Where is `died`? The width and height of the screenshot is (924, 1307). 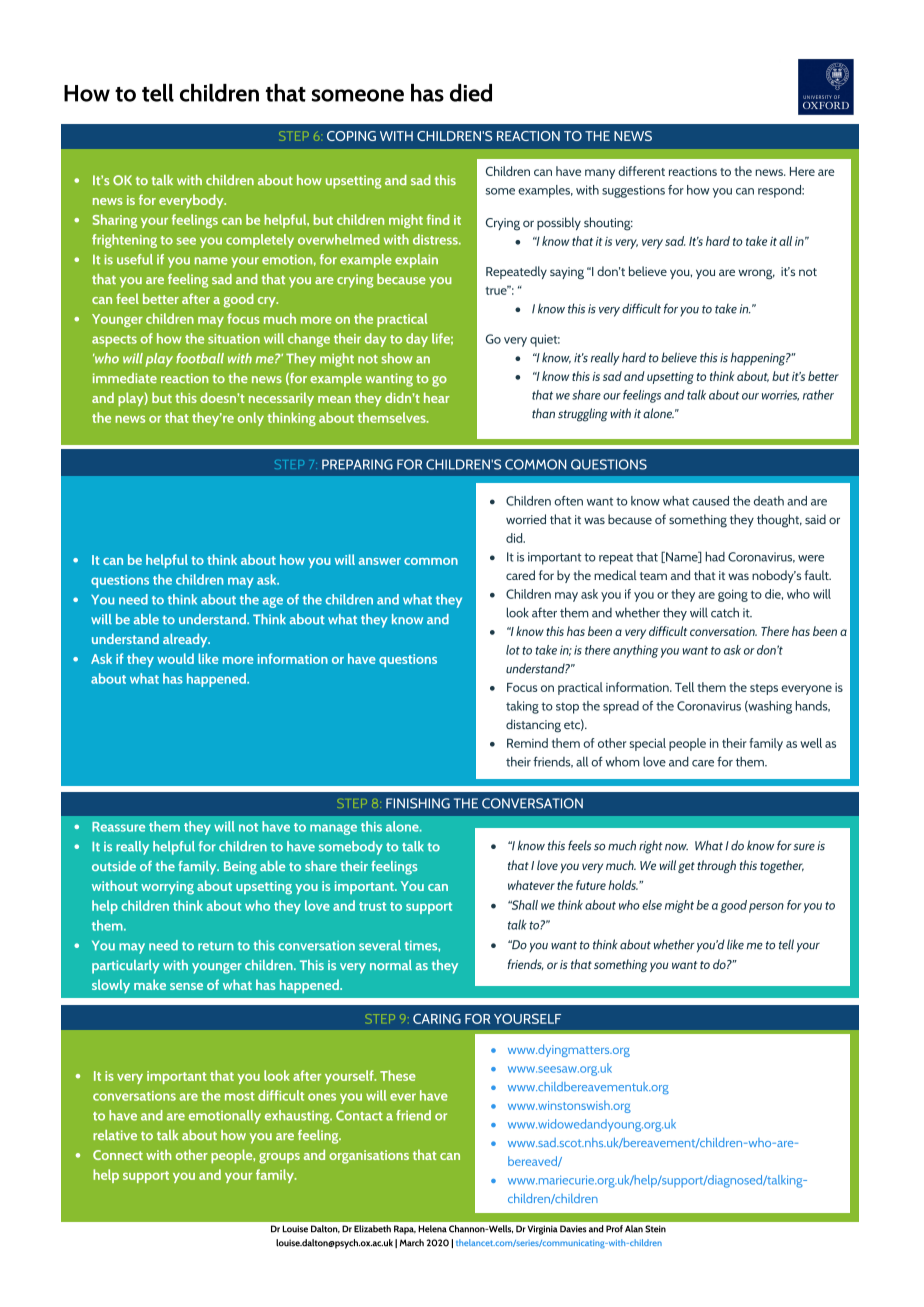
died is located at coordinates (471, 93).
